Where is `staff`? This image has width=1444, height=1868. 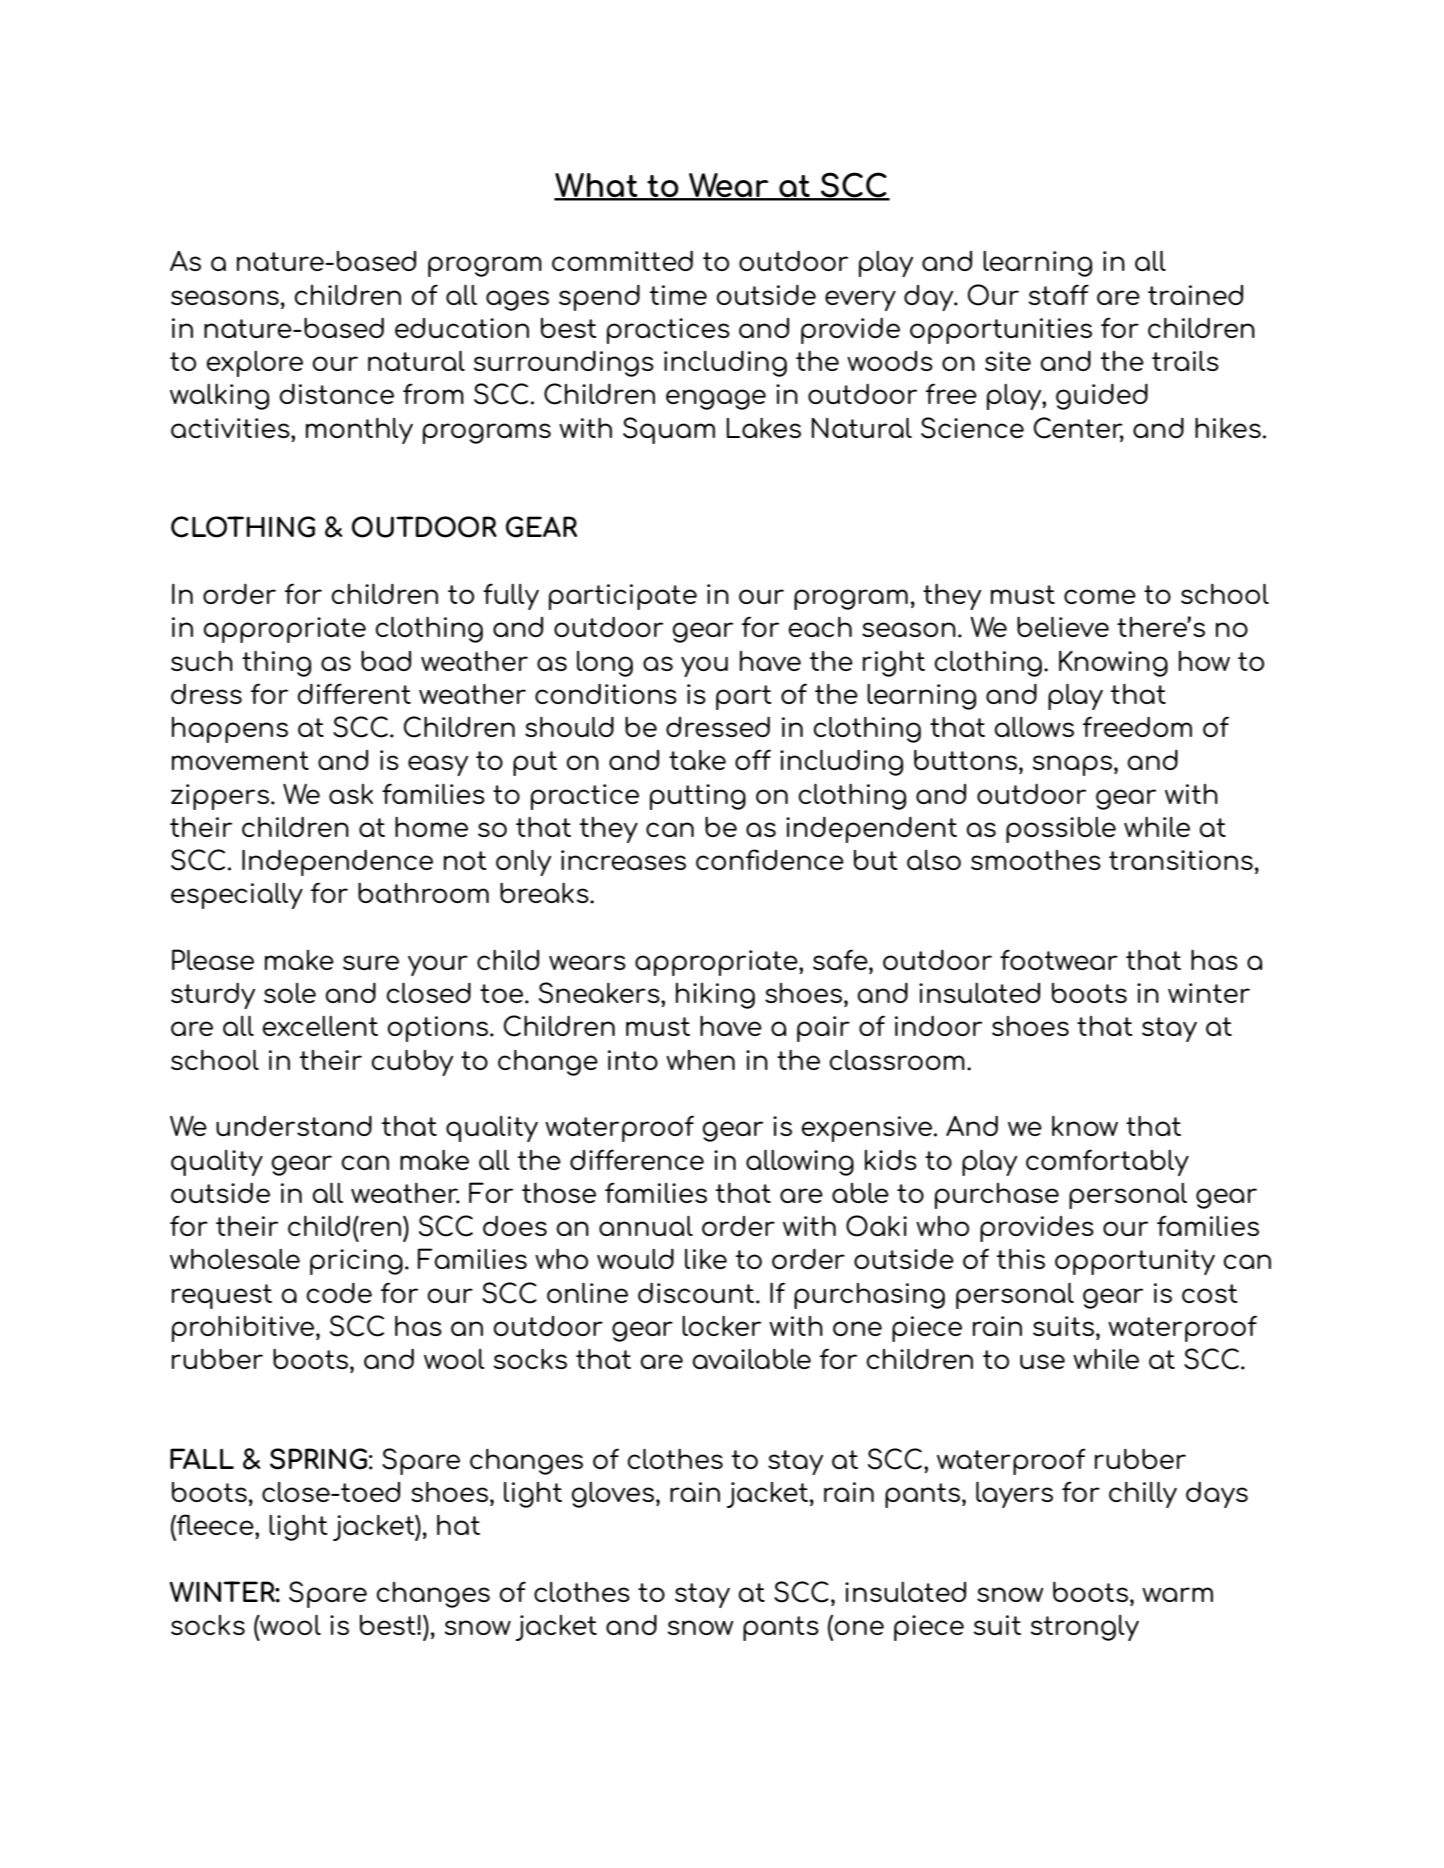
staff is located at coordinates (1059, 294).
